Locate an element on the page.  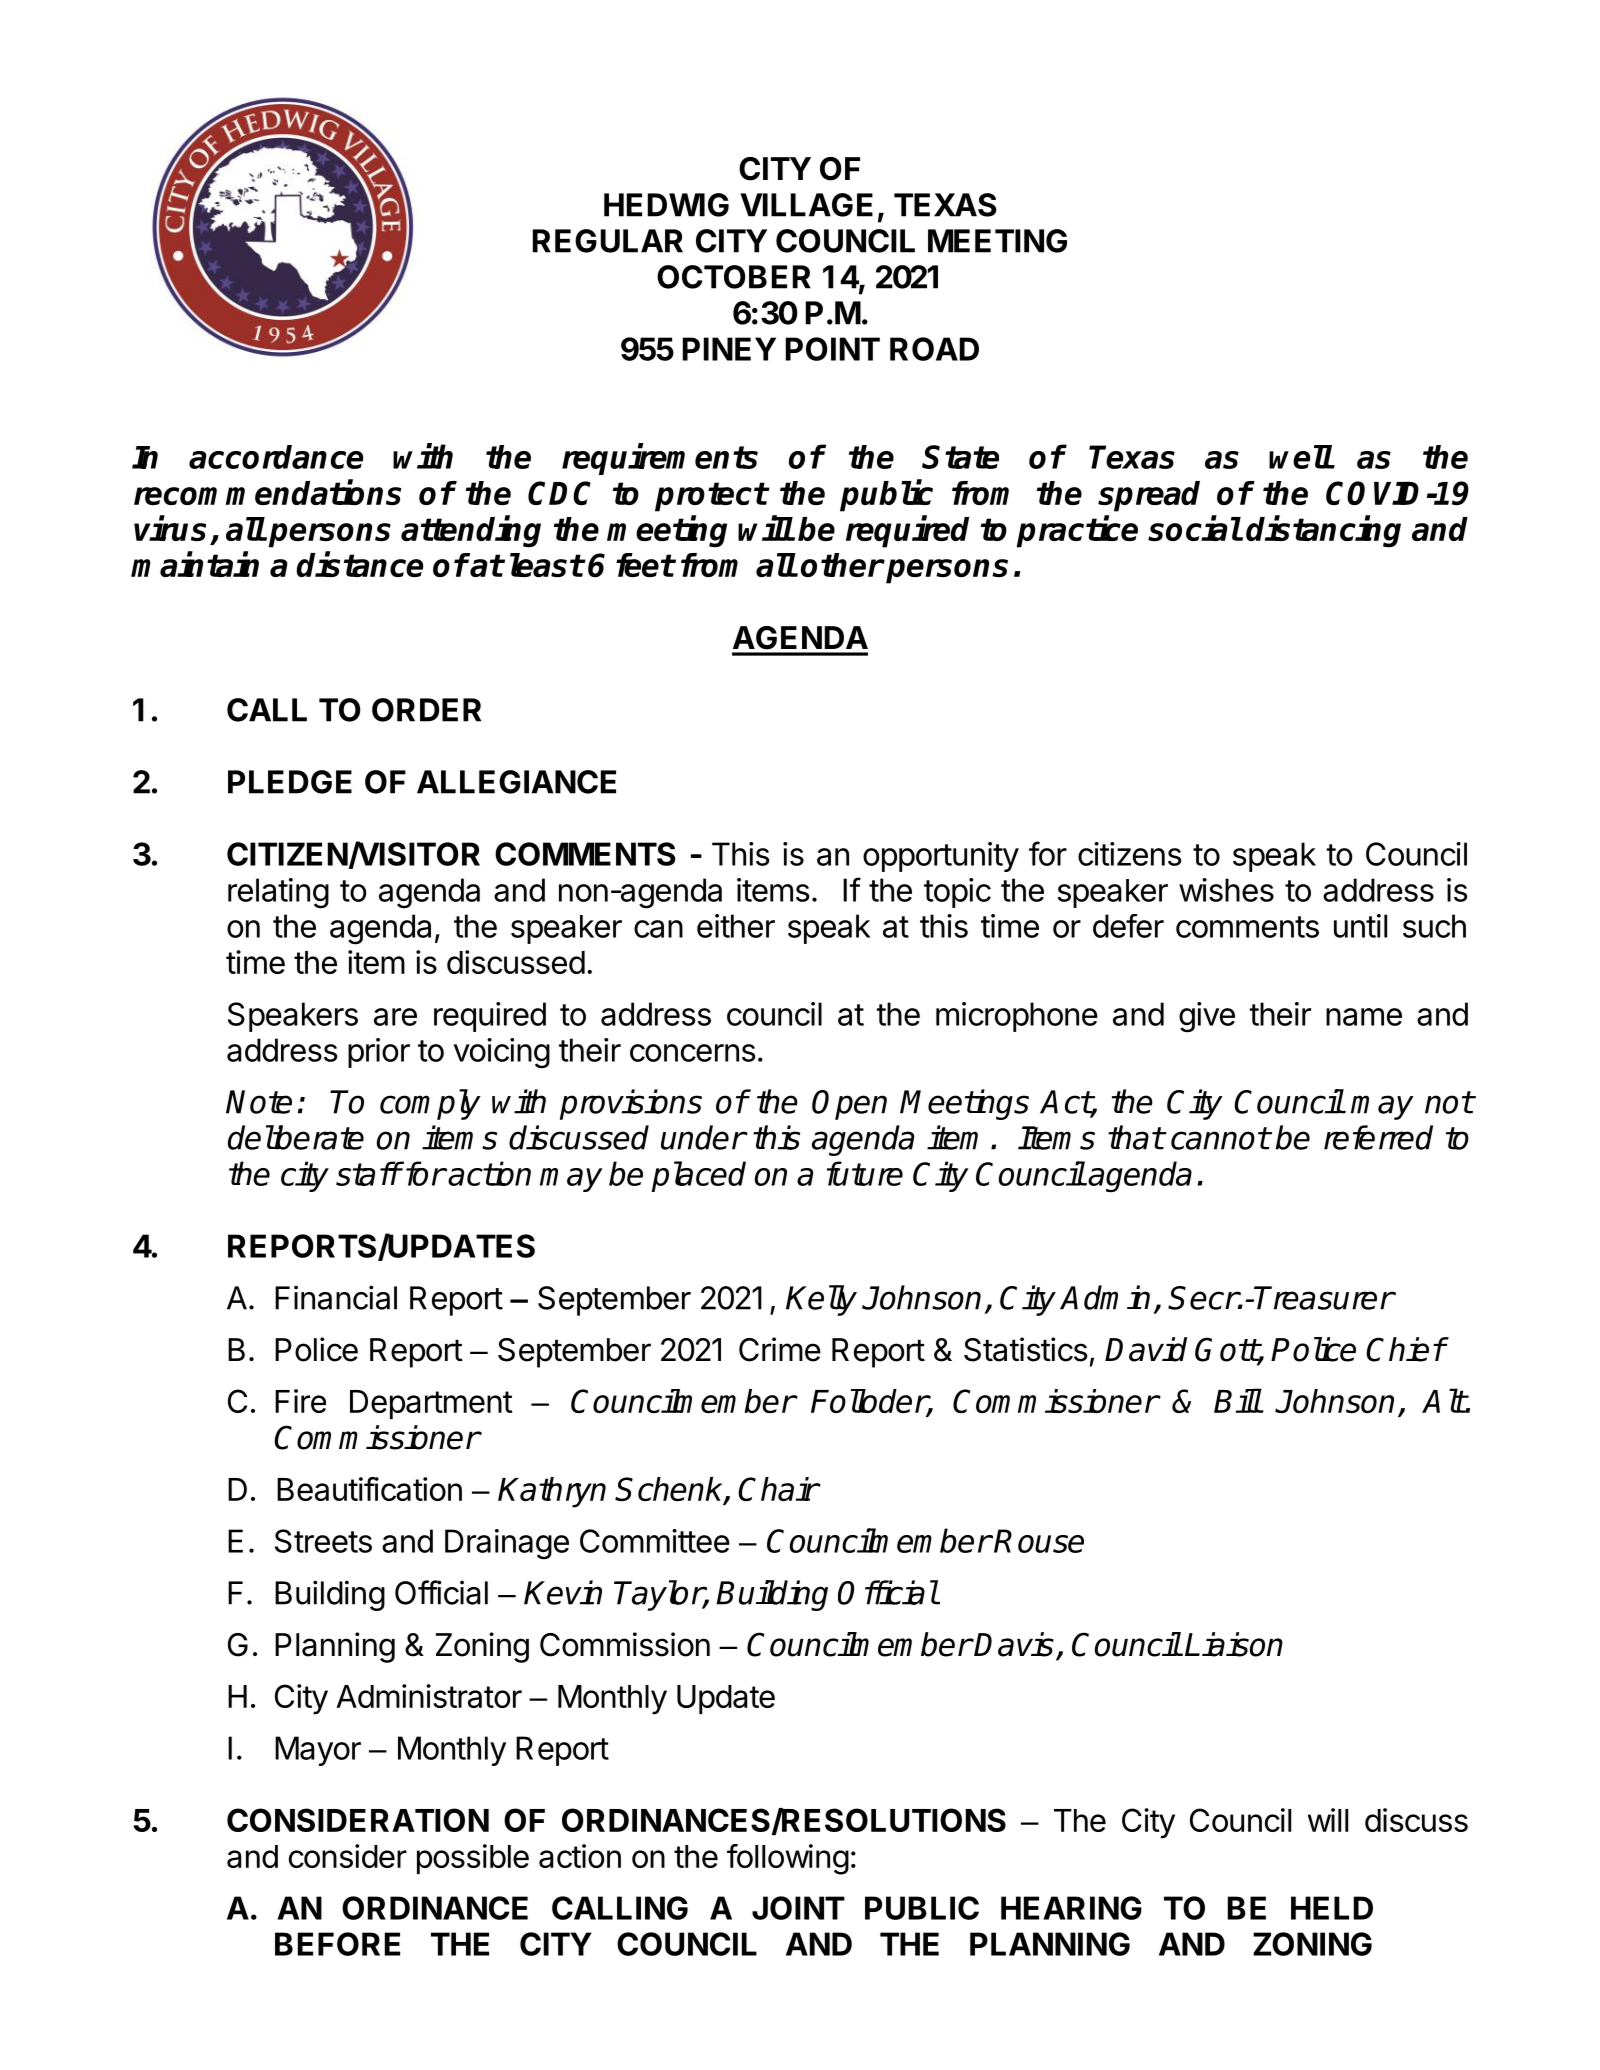
OCTOBER is located at coordinates (734, 277).
